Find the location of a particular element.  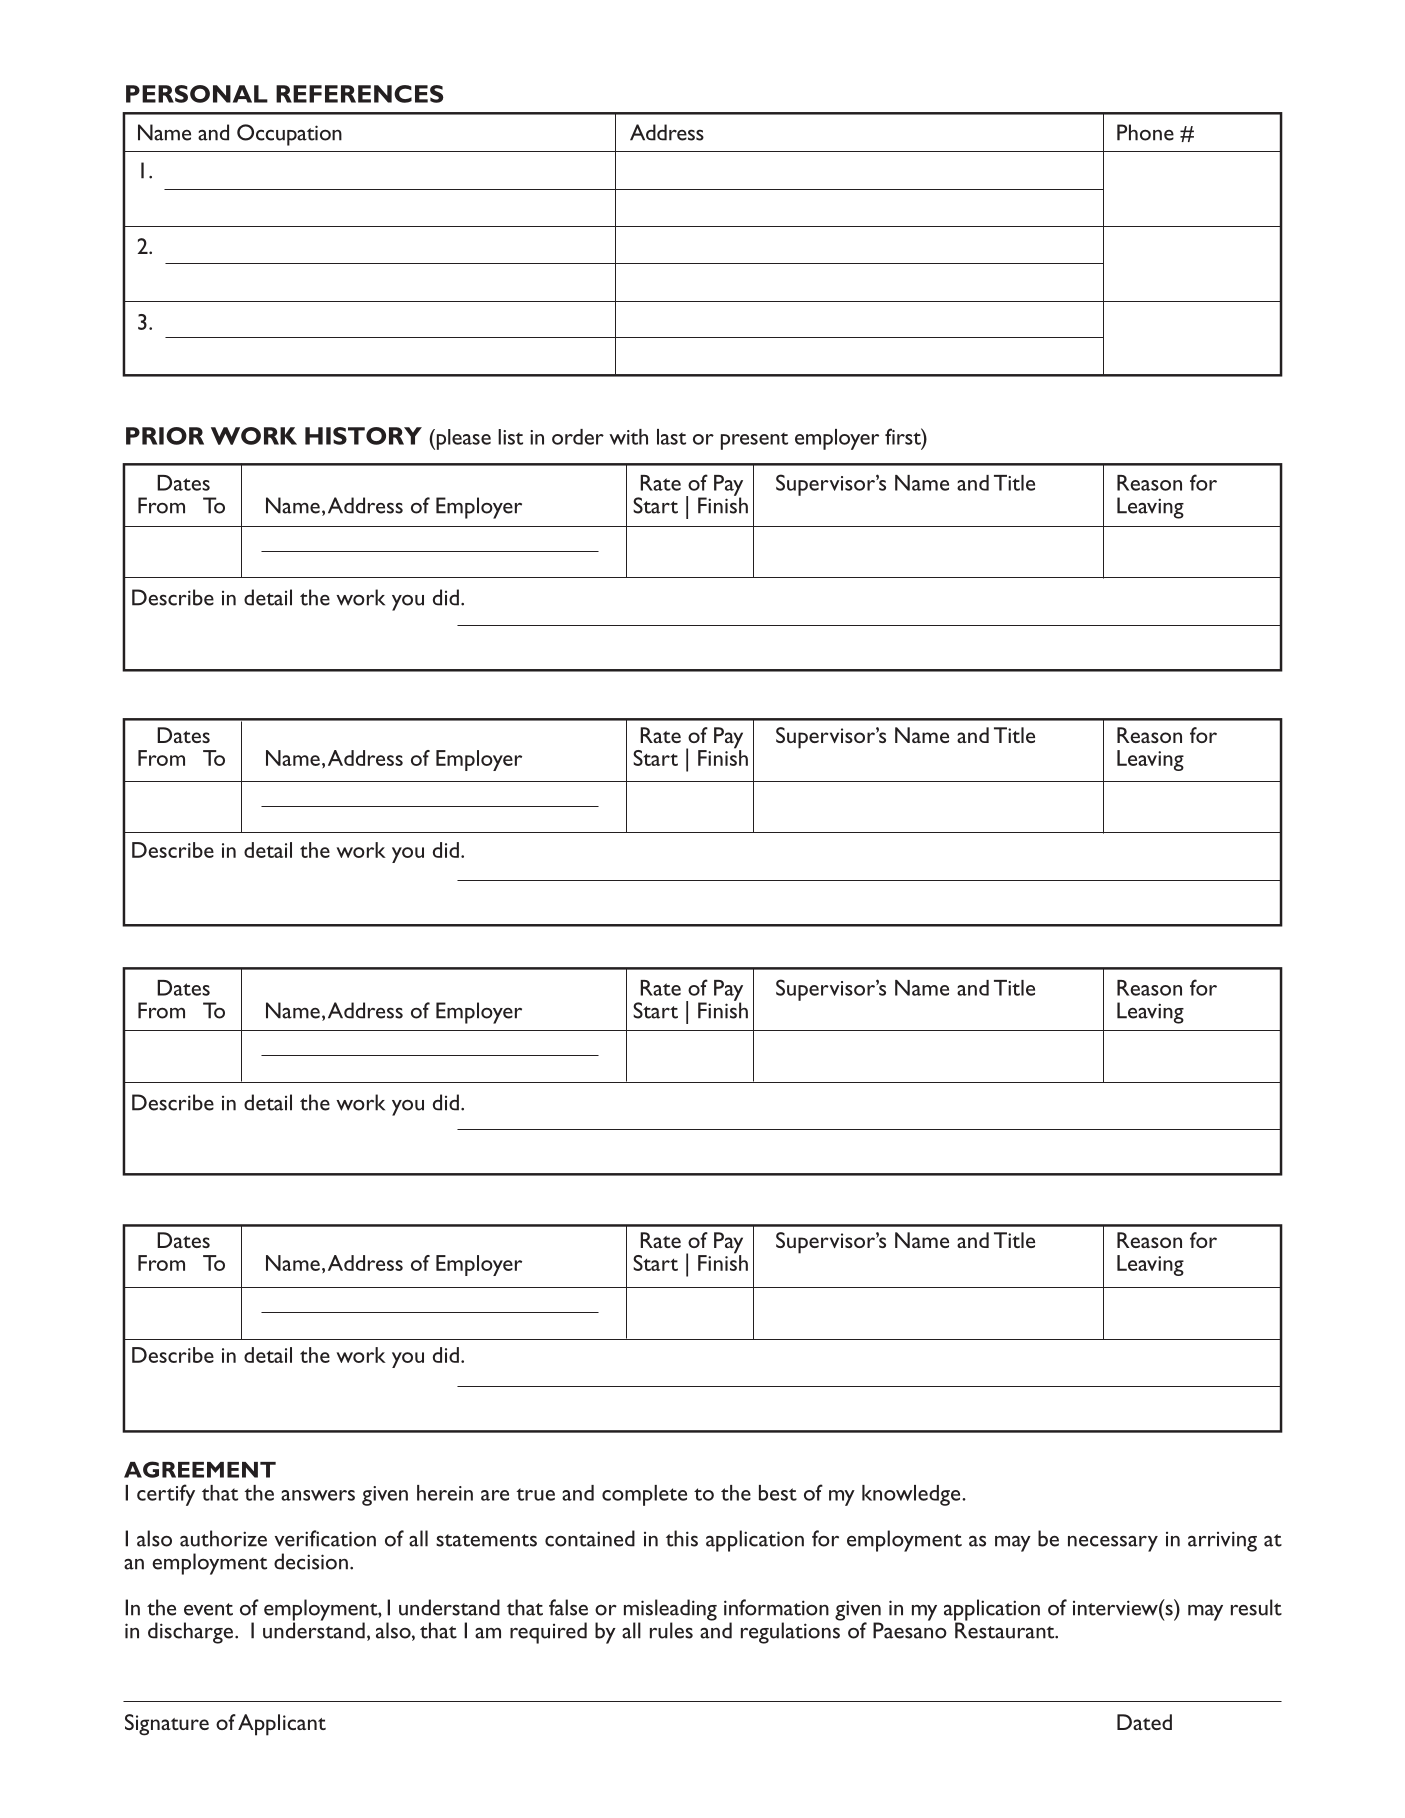

Occupation is located at coordinates (289, 135).
